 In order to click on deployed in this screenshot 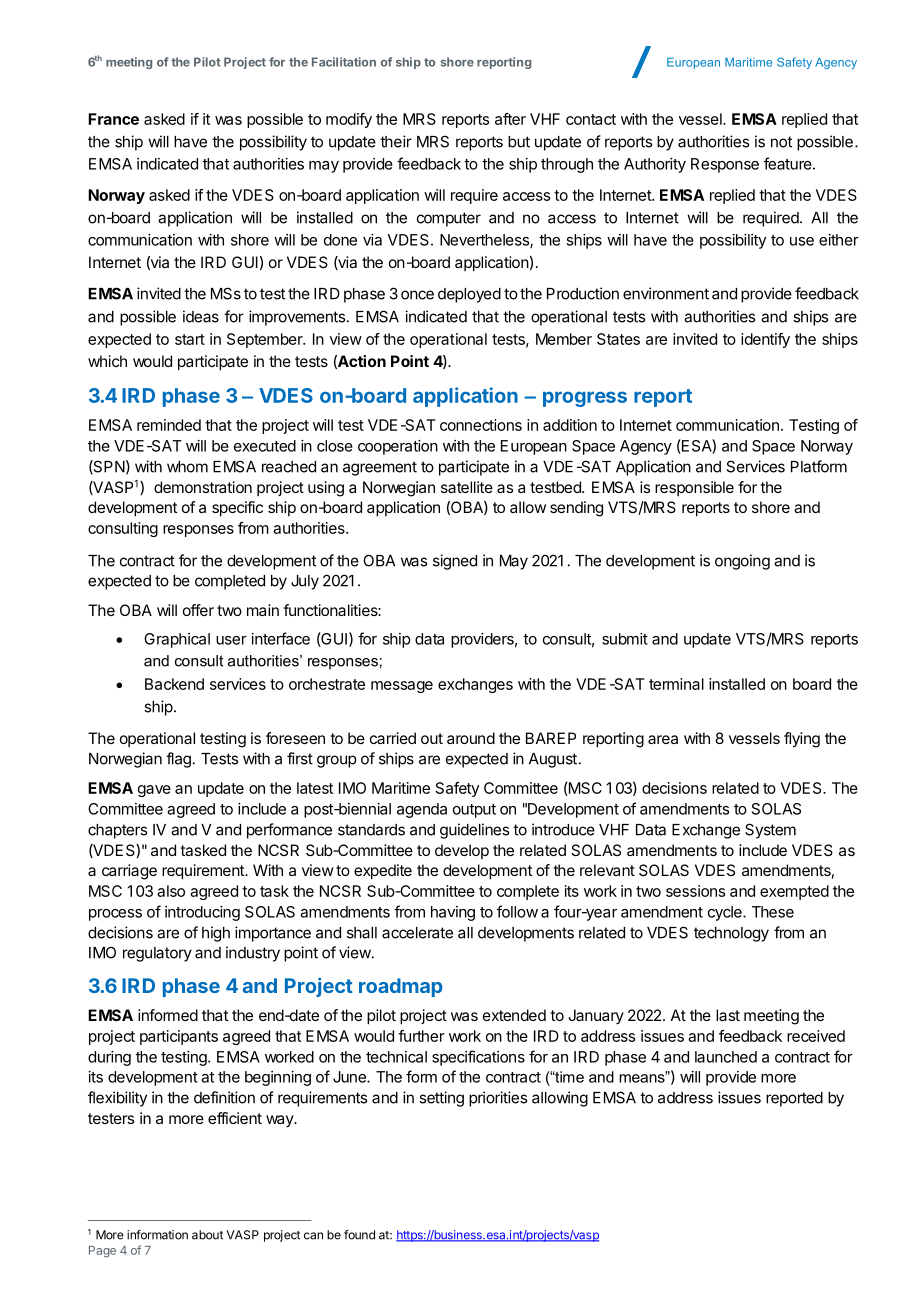, I will do `click(469, 295)`.
